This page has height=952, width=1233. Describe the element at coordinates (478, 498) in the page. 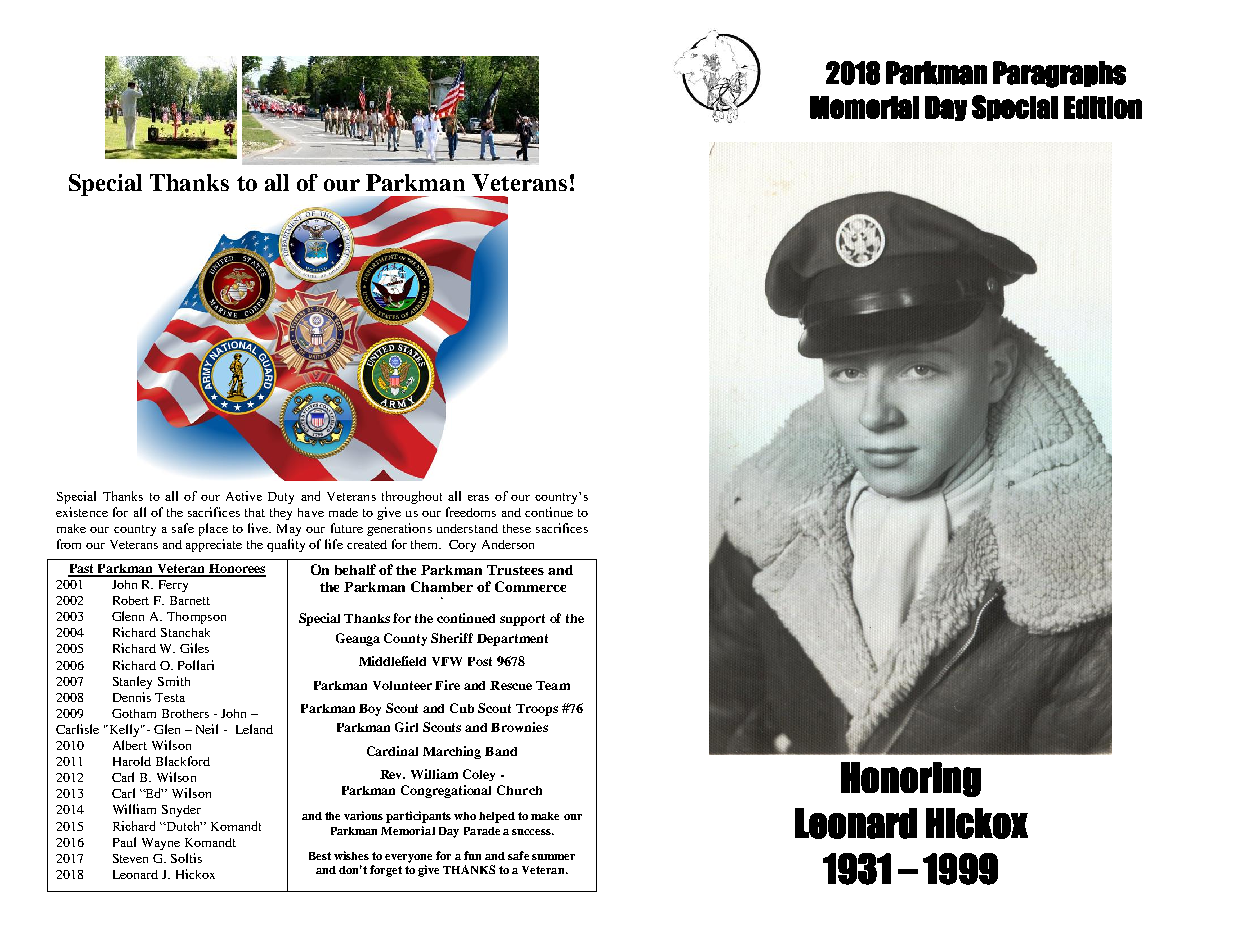

I see `eras` at that location.
